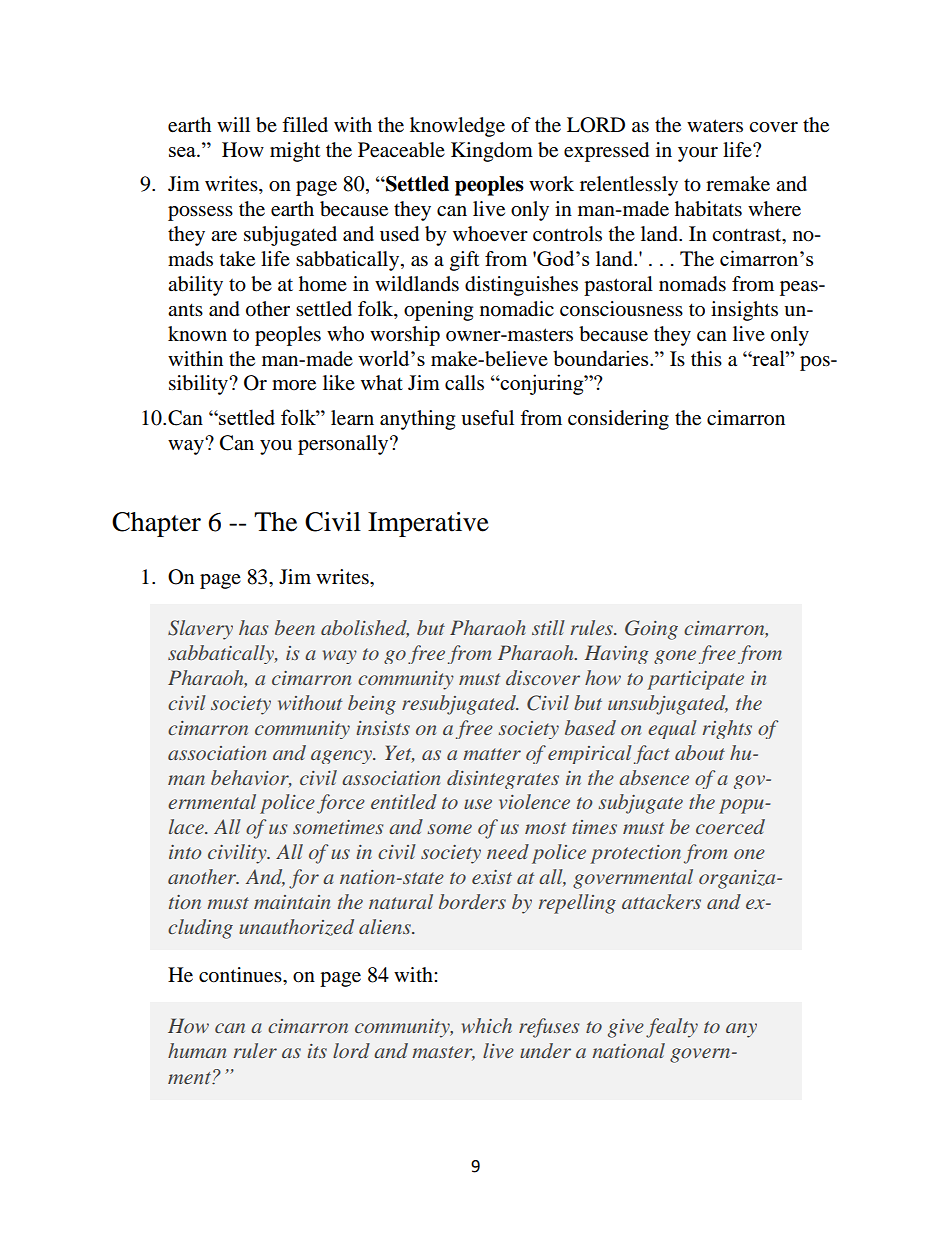 This page has width=952, height=1233. Describe the element at coordinates (706, 358) in the page. I see `this` at that location.
